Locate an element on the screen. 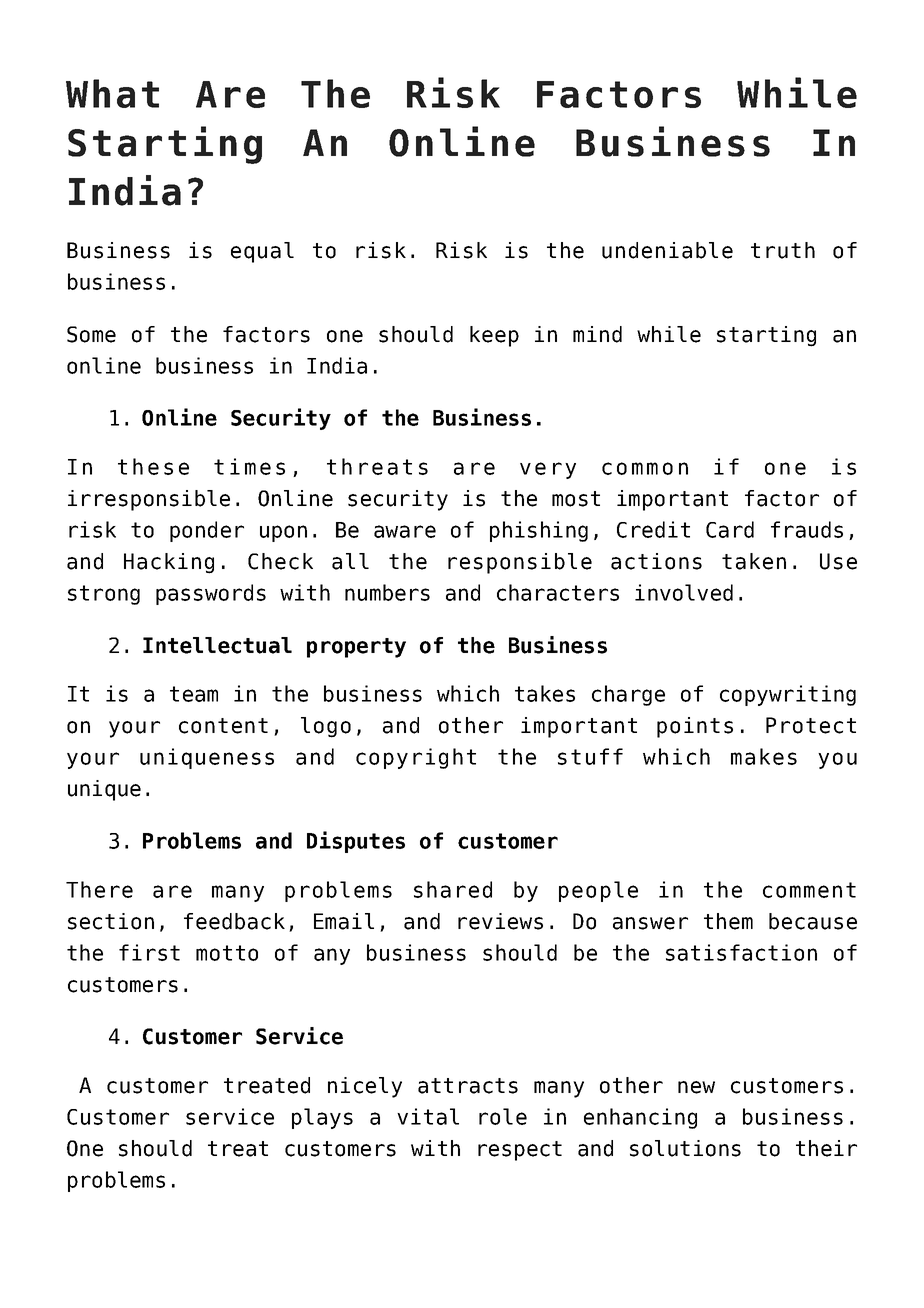 This screenshot has width=924, height=1308. plays is located at coordinates (322, 1118).
